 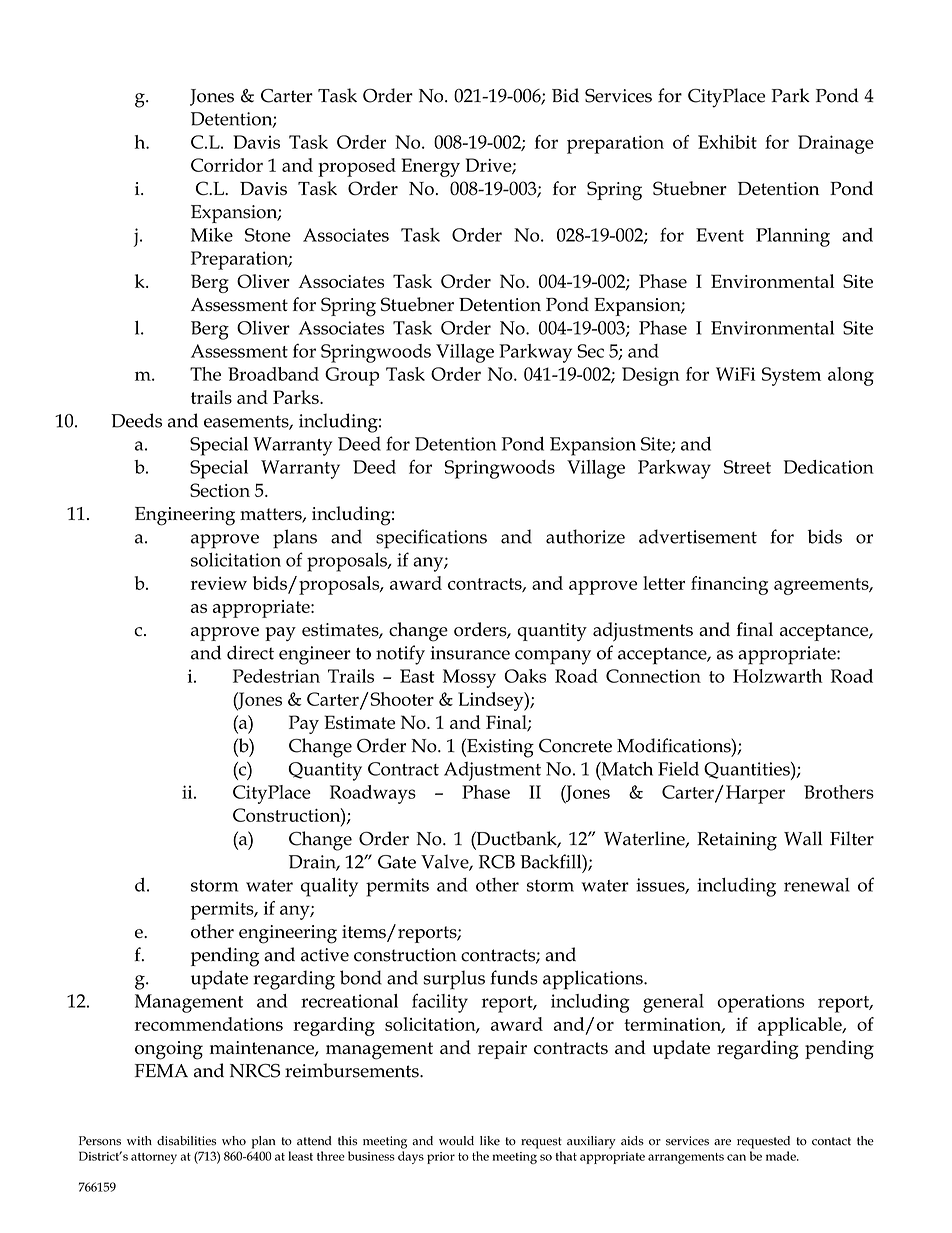 I want to click on Group, so click(x=352, y=376).
